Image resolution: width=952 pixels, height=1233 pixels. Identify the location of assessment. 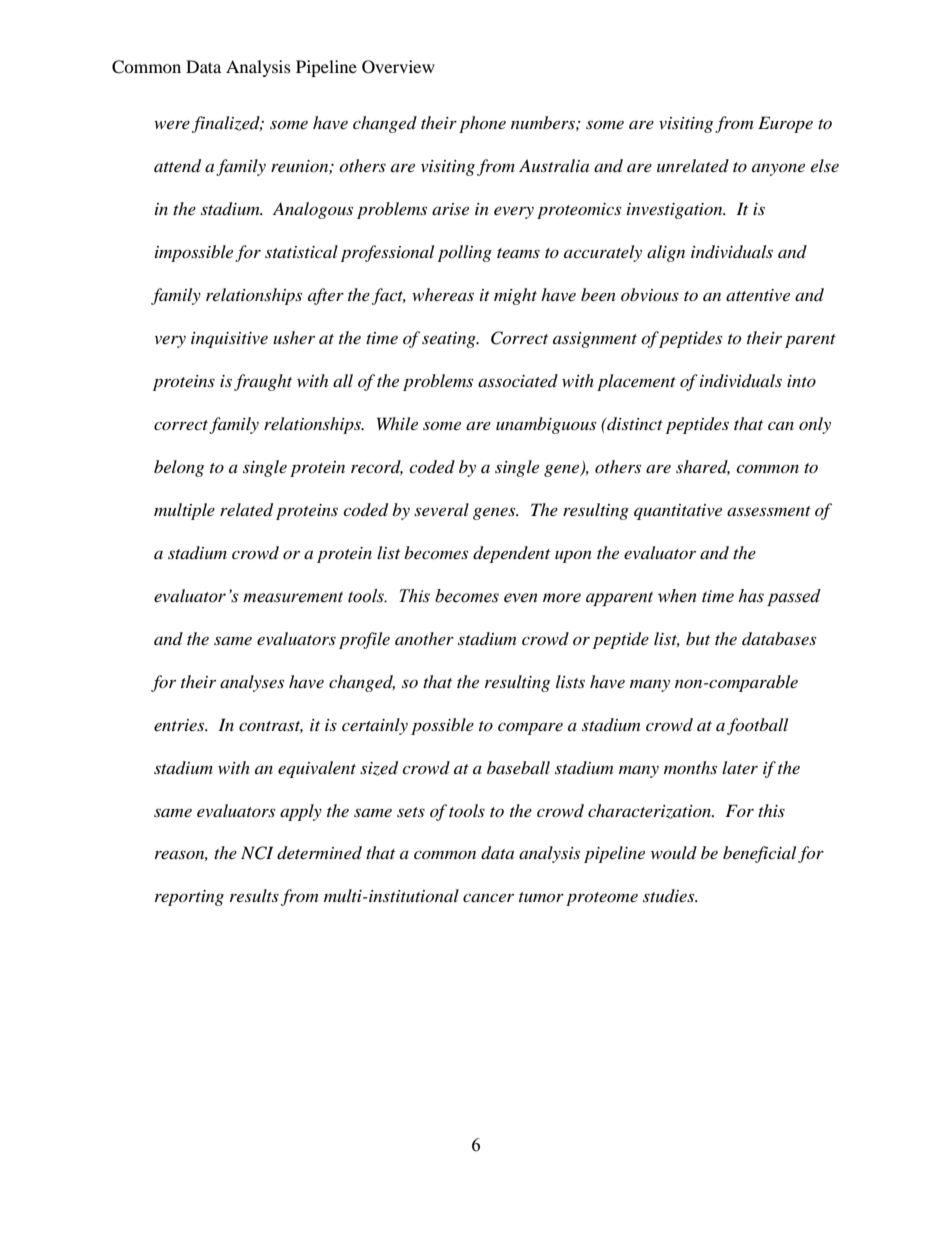
(769, 511).
